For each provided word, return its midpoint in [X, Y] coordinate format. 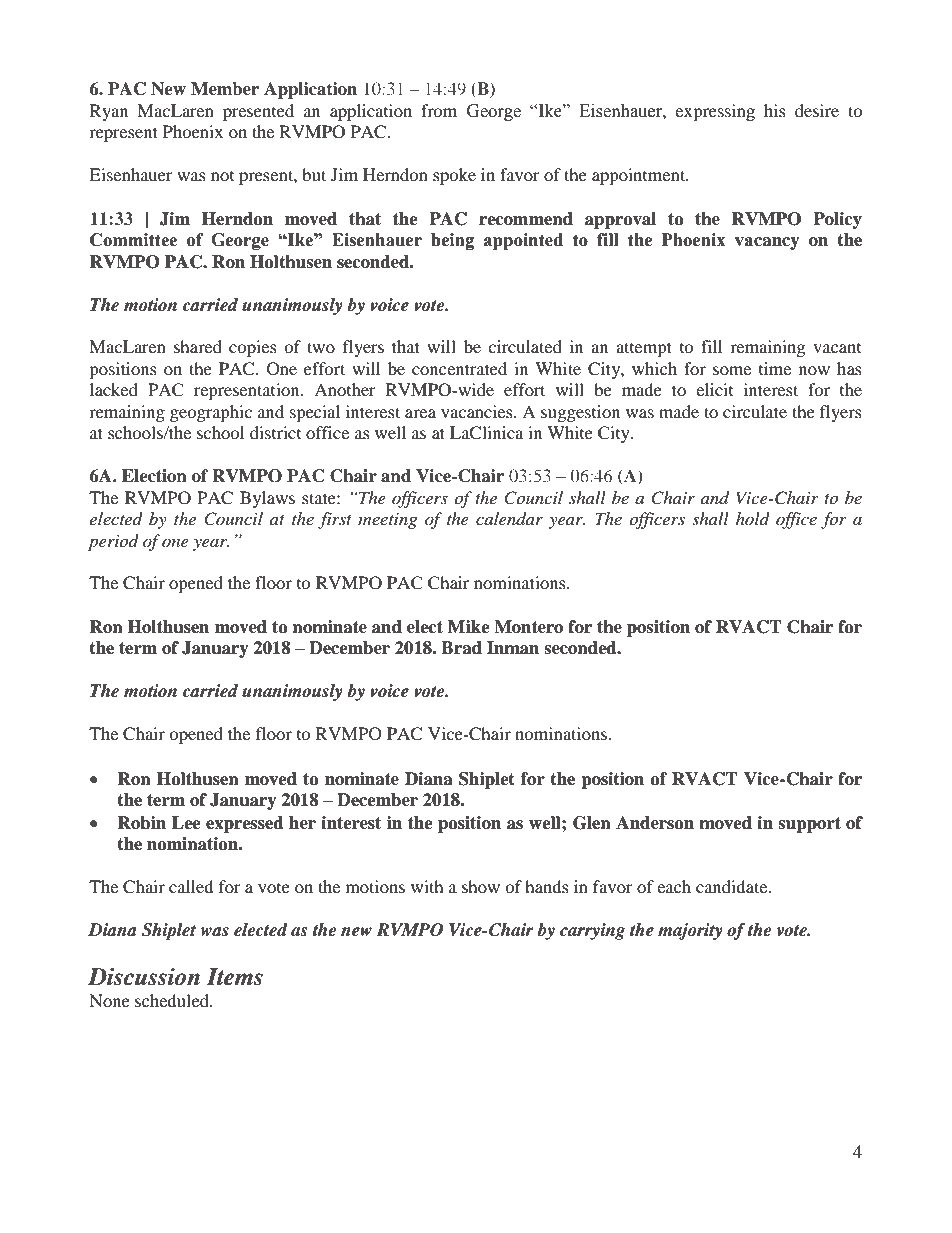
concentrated [459, 368]
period [113, 542]
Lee [186, 823]
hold [753, 518]
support [809, 825]
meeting [387, 521]
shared [198, 346]
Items [234, 977]
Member [225, 89]
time [775, 368]
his [775, 110]
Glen [592, 823]
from [439, 110]
